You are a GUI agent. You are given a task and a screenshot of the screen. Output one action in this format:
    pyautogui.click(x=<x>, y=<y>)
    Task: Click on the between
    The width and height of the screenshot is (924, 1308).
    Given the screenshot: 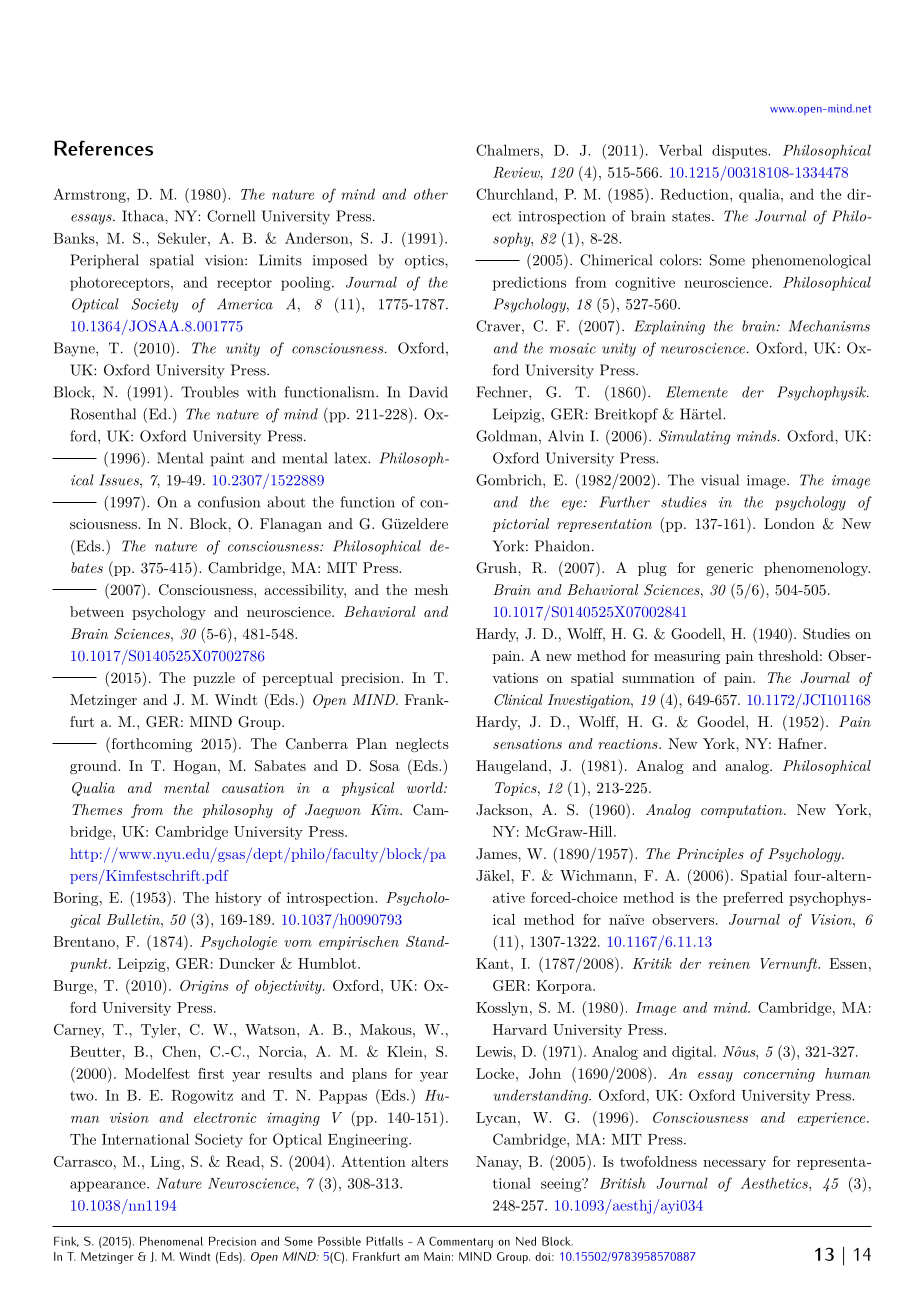 What is the action you would take?
    pyautogui.click(x=97, y=611)
